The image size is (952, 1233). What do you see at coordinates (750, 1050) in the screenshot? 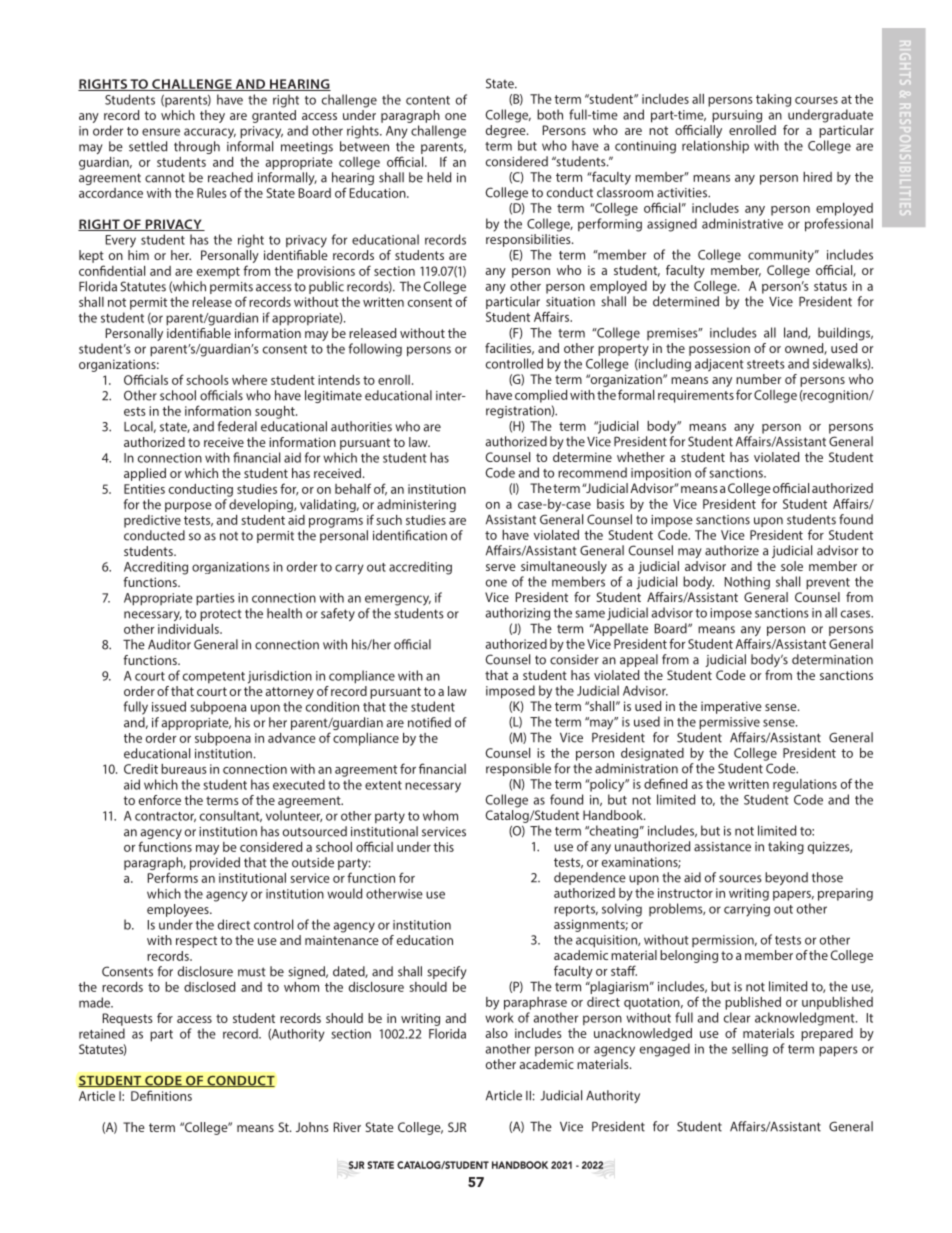
I see `selling` at bounding box center [750, 1050].
